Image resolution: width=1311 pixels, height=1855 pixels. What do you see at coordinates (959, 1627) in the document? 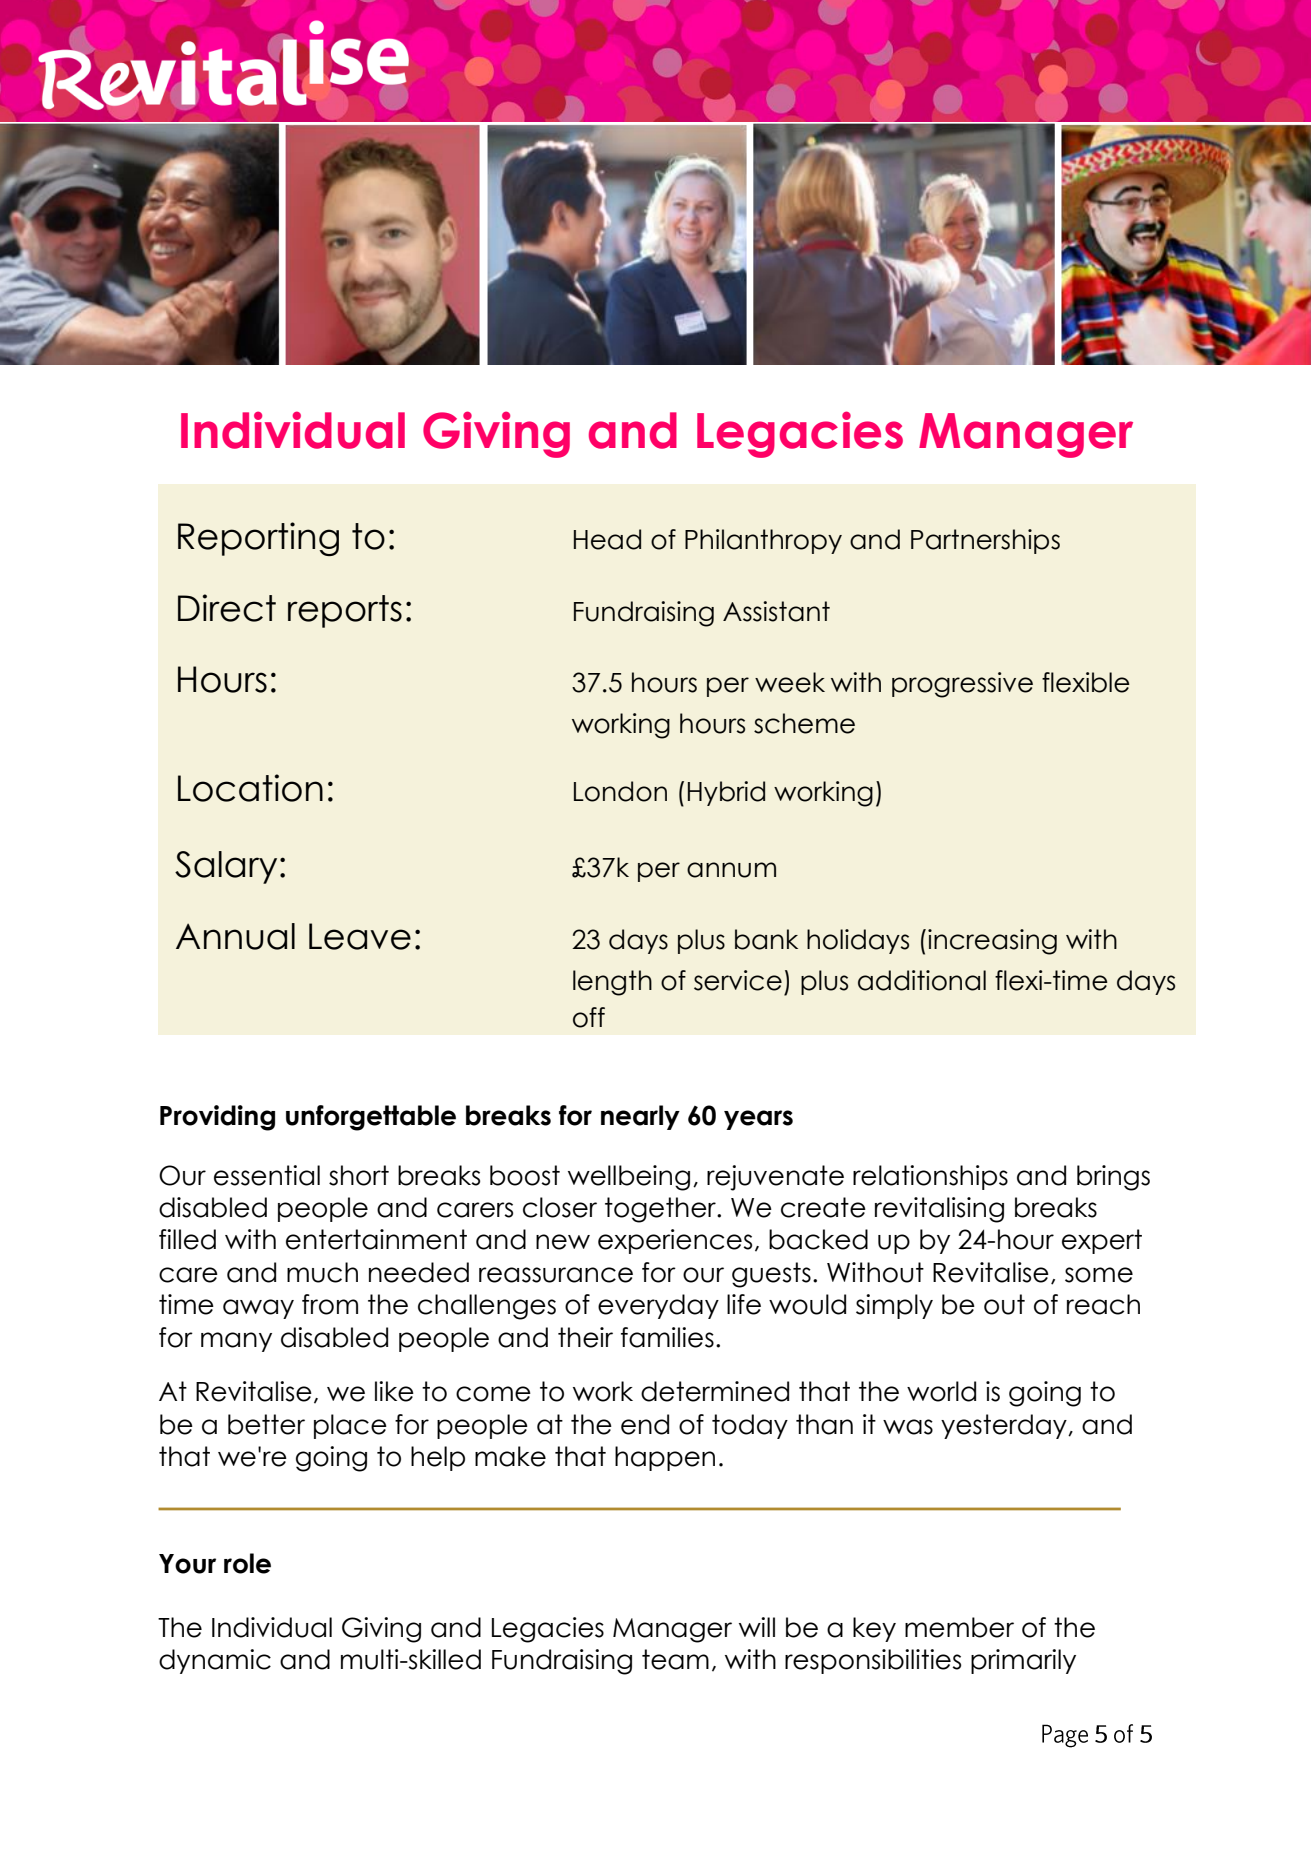
I see `member` at bounding box center [959, 1627].
